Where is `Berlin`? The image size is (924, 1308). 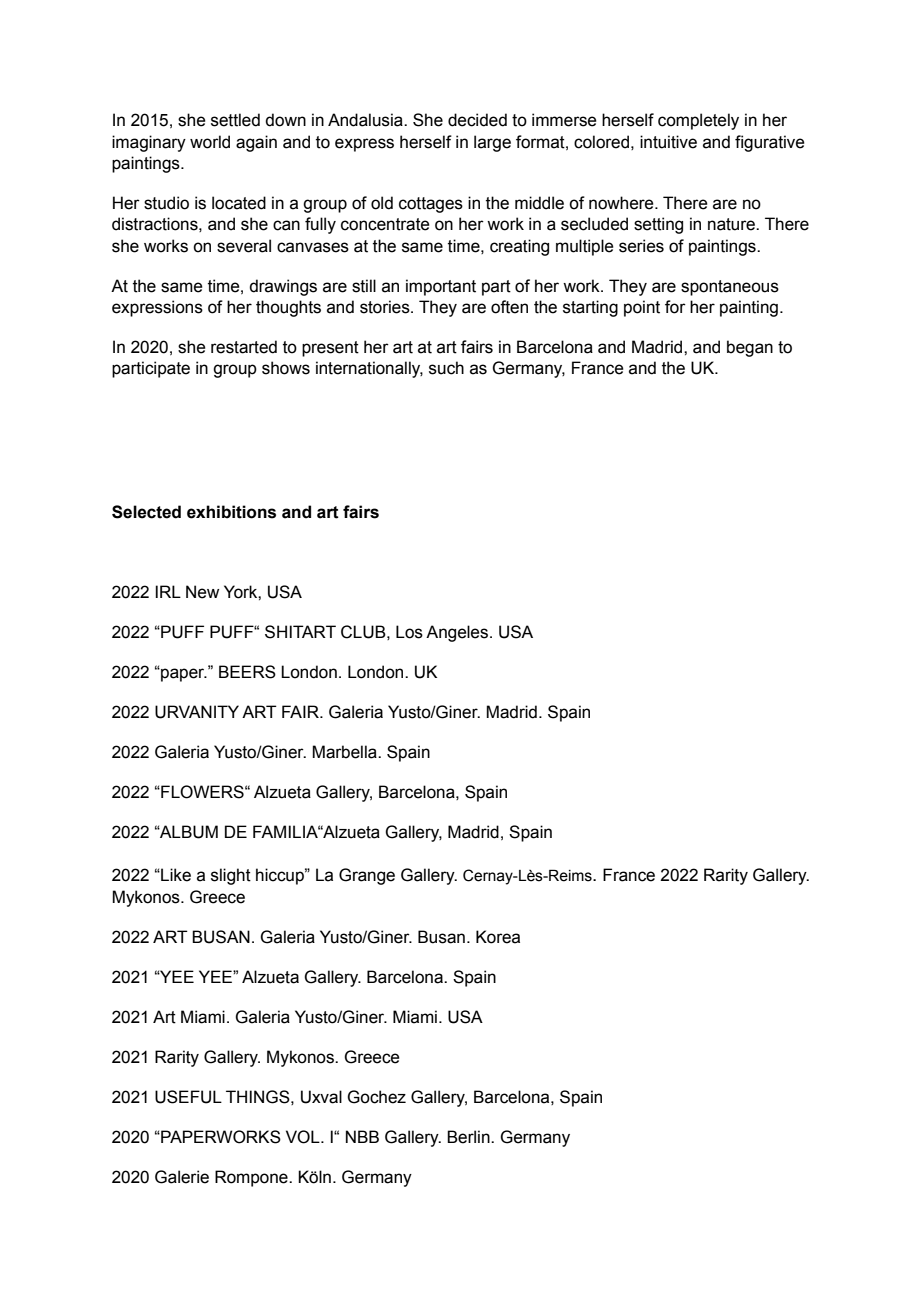 Berlin is located at coordinates (469, 1137).
